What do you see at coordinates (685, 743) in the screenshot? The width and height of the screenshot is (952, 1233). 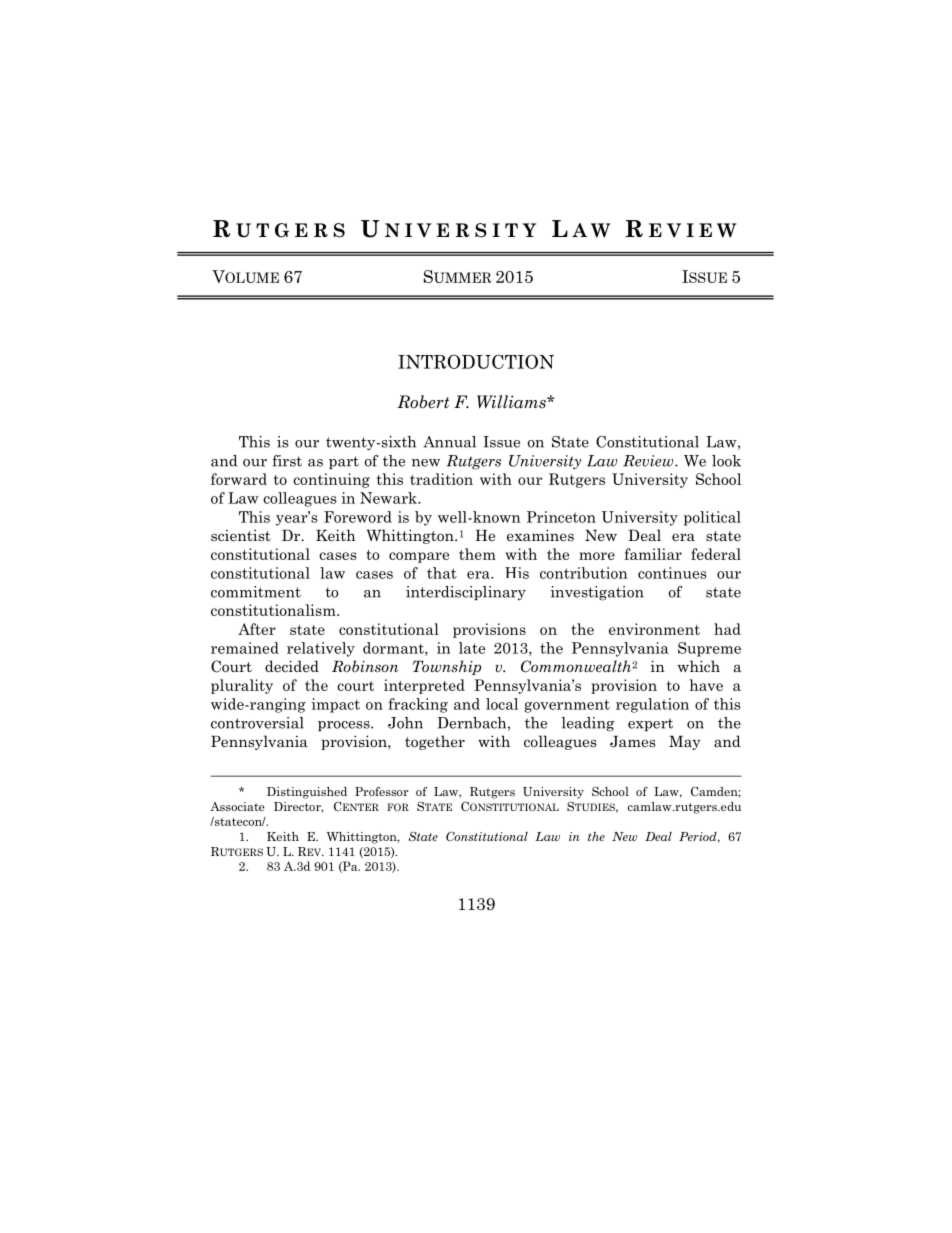 I see `May` at bounding box center [685, 743].
